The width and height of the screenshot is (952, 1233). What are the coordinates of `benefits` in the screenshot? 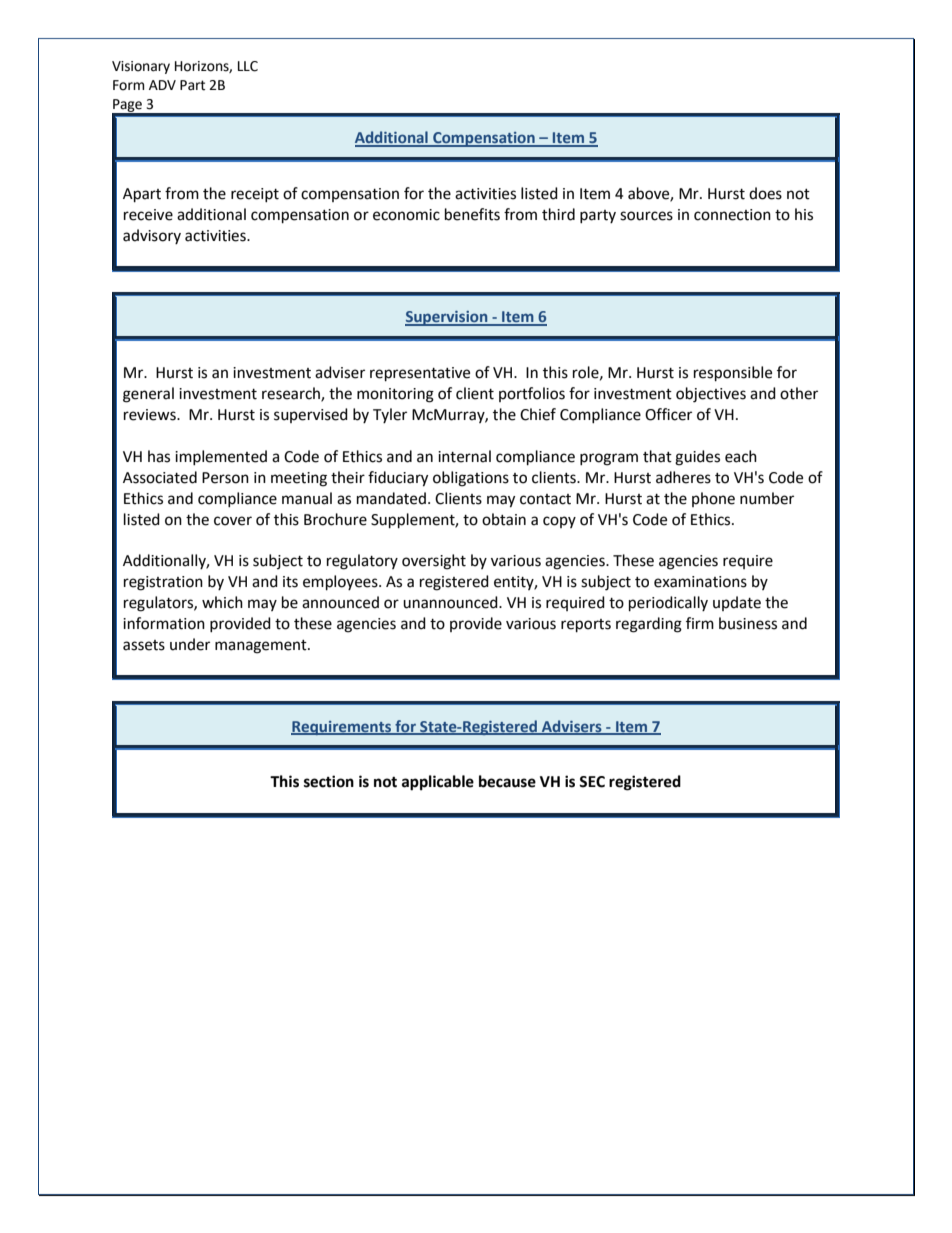 It's located at (472, 214).
